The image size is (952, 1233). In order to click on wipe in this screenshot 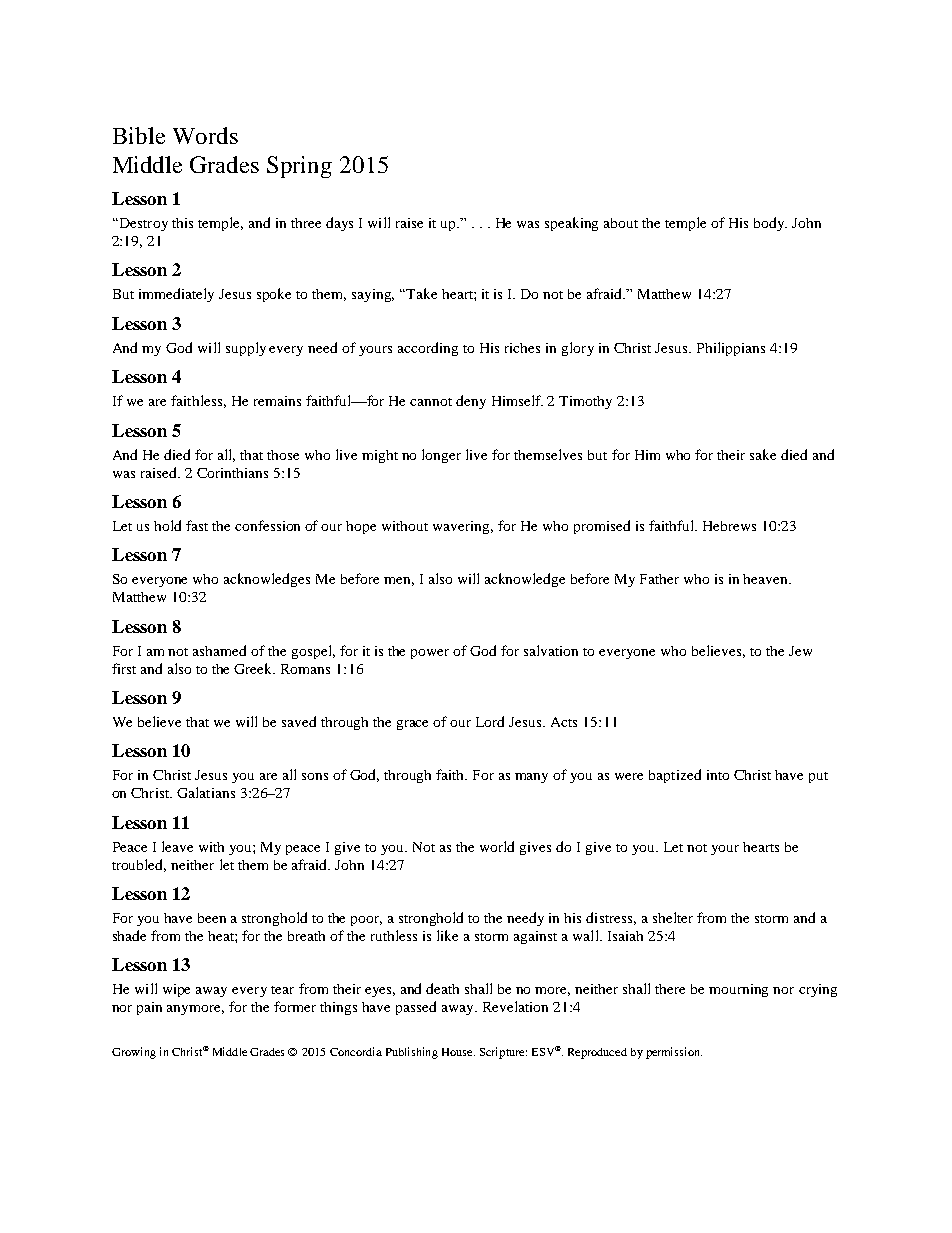, I will do `click(176, 990)`.
